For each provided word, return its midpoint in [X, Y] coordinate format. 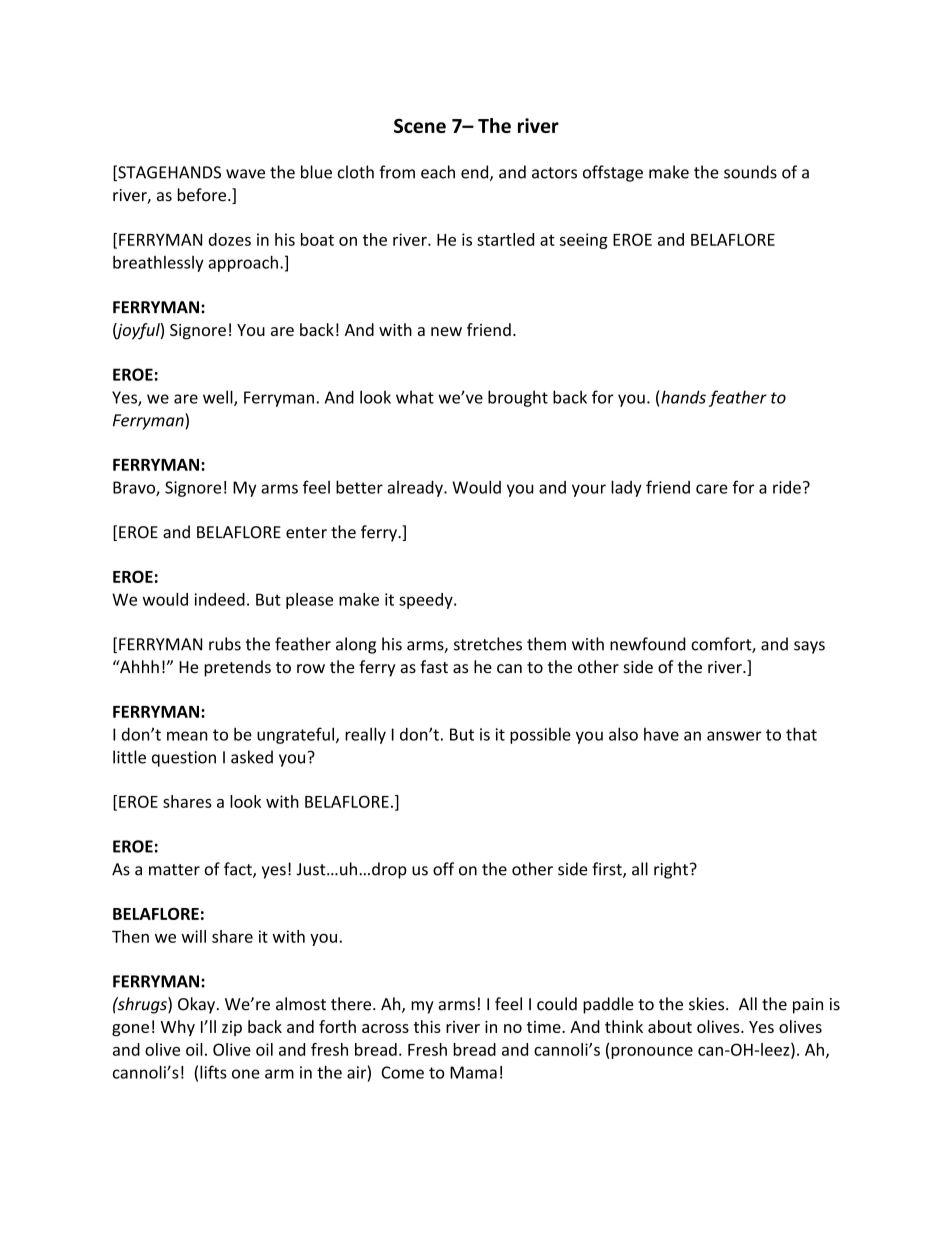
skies [708, 1004]
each [438, 172]
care [712, 489]
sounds [750, 172]
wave [245, 174]
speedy [427, 601]
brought [518, 398]
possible [540, 736]
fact [239, 870]
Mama [473, 1072]
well [219, 398]
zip [232, 1028]
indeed [219, 599]
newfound [648, 644]
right [671, 870]
